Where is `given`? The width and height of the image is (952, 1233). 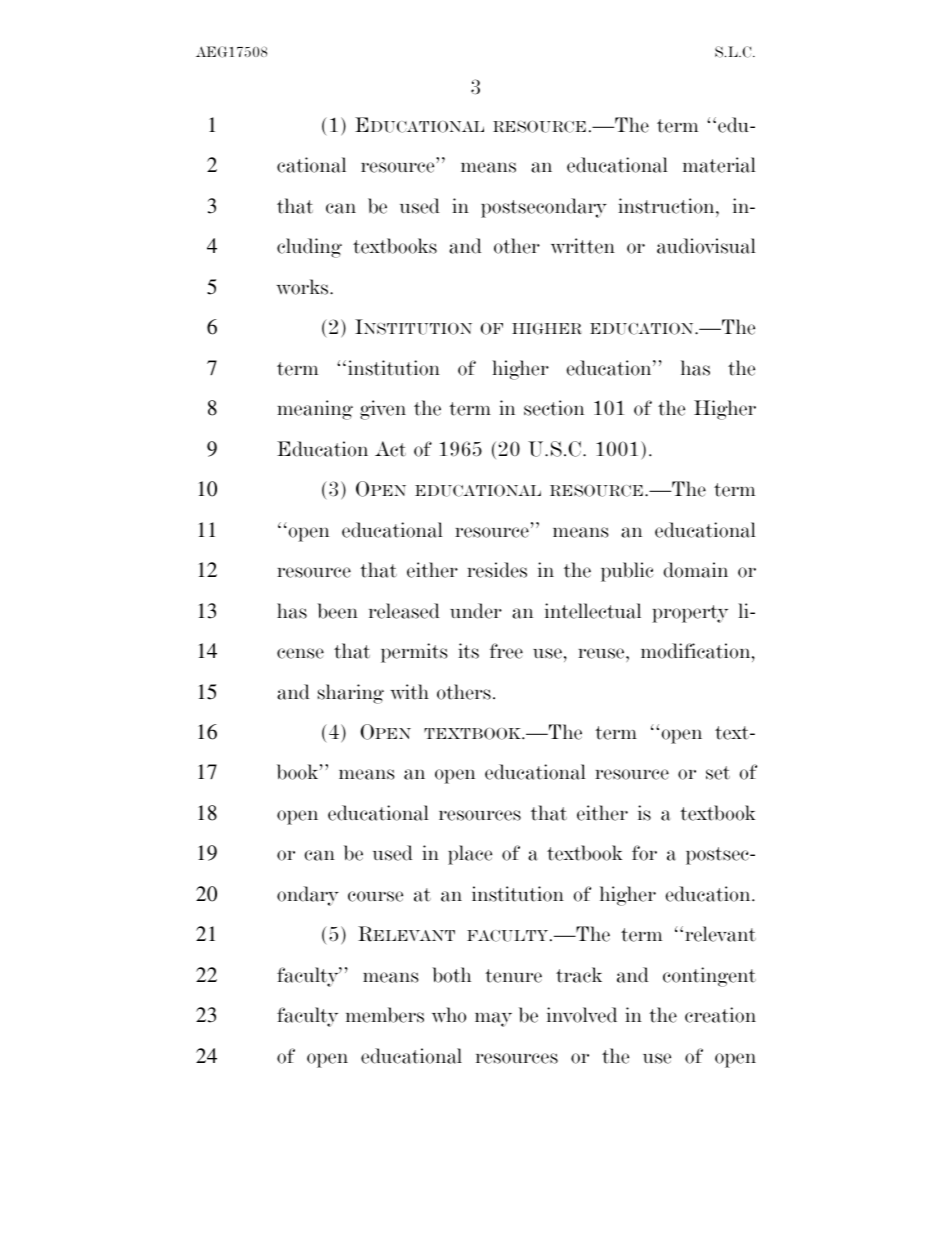
given is located at coordinates (383, 410).
